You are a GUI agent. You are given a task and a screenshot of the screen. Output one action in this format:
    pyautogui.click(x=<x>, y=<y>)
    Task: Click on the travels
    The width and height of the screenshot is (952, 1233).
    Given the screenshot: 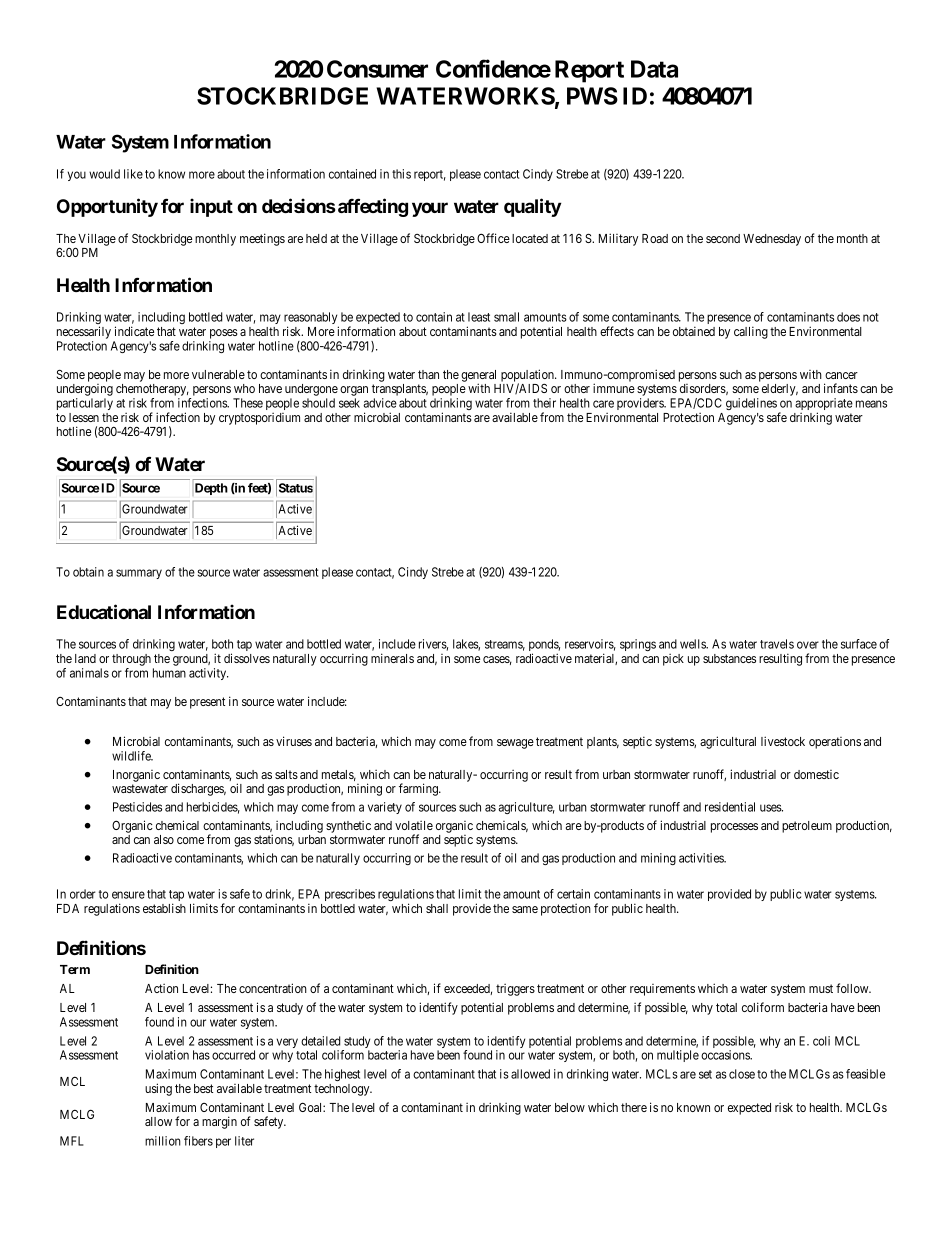 What is the action you would take?
    pyautogui.click(x=777, y=644)
